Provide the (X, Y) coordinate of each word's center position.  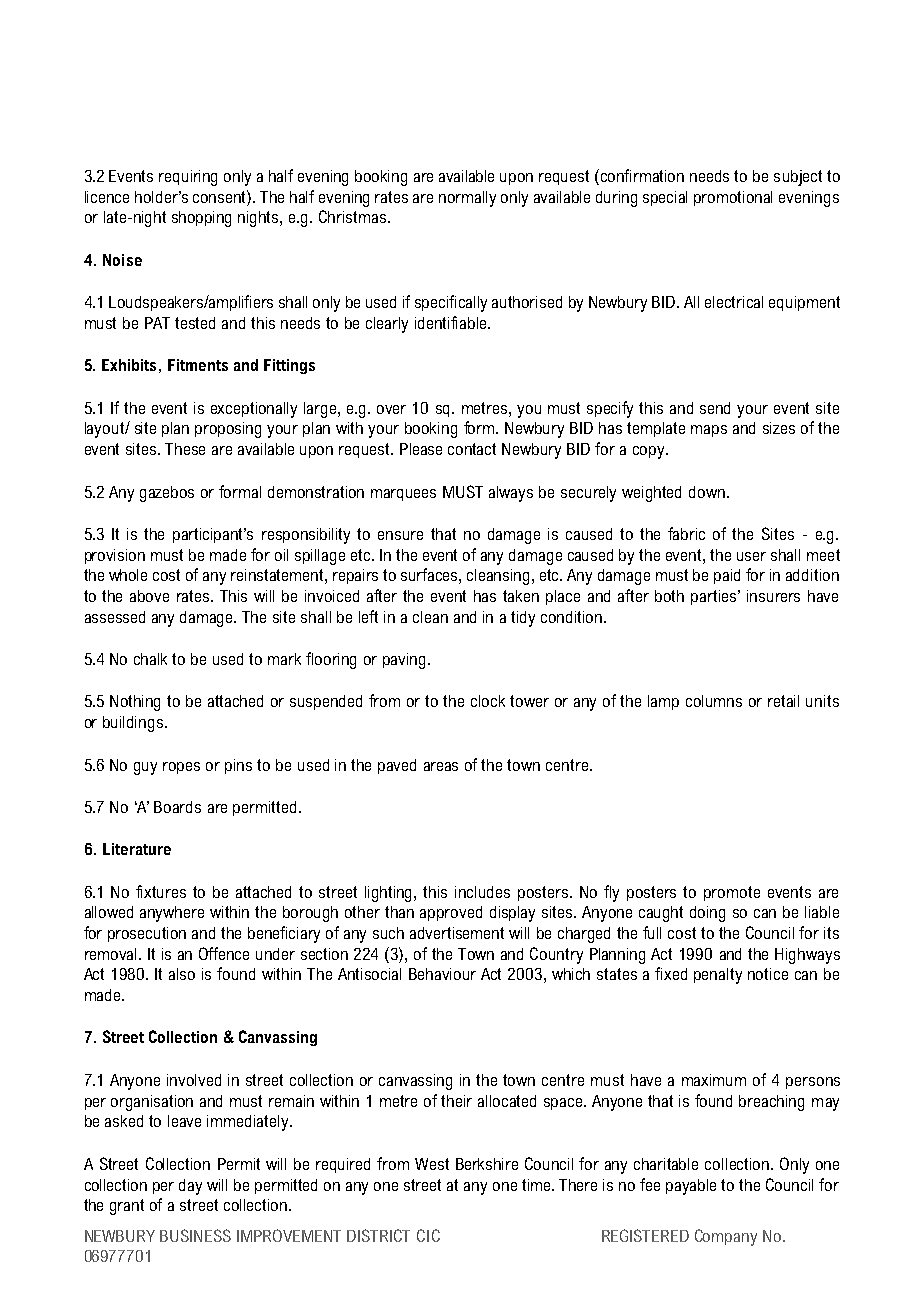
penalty (718, 976)
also (182, 974)
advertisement (457, 933)
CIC (428, 1235)
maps (709, 431)
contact (472, 449)
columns (714, 701)
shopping (201, 219)
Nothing (135, 703)
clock (488, 701)
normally (467, 199)
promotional (733, 198)
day (190, 1187)
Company (726, 1237)
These (185, 449)
